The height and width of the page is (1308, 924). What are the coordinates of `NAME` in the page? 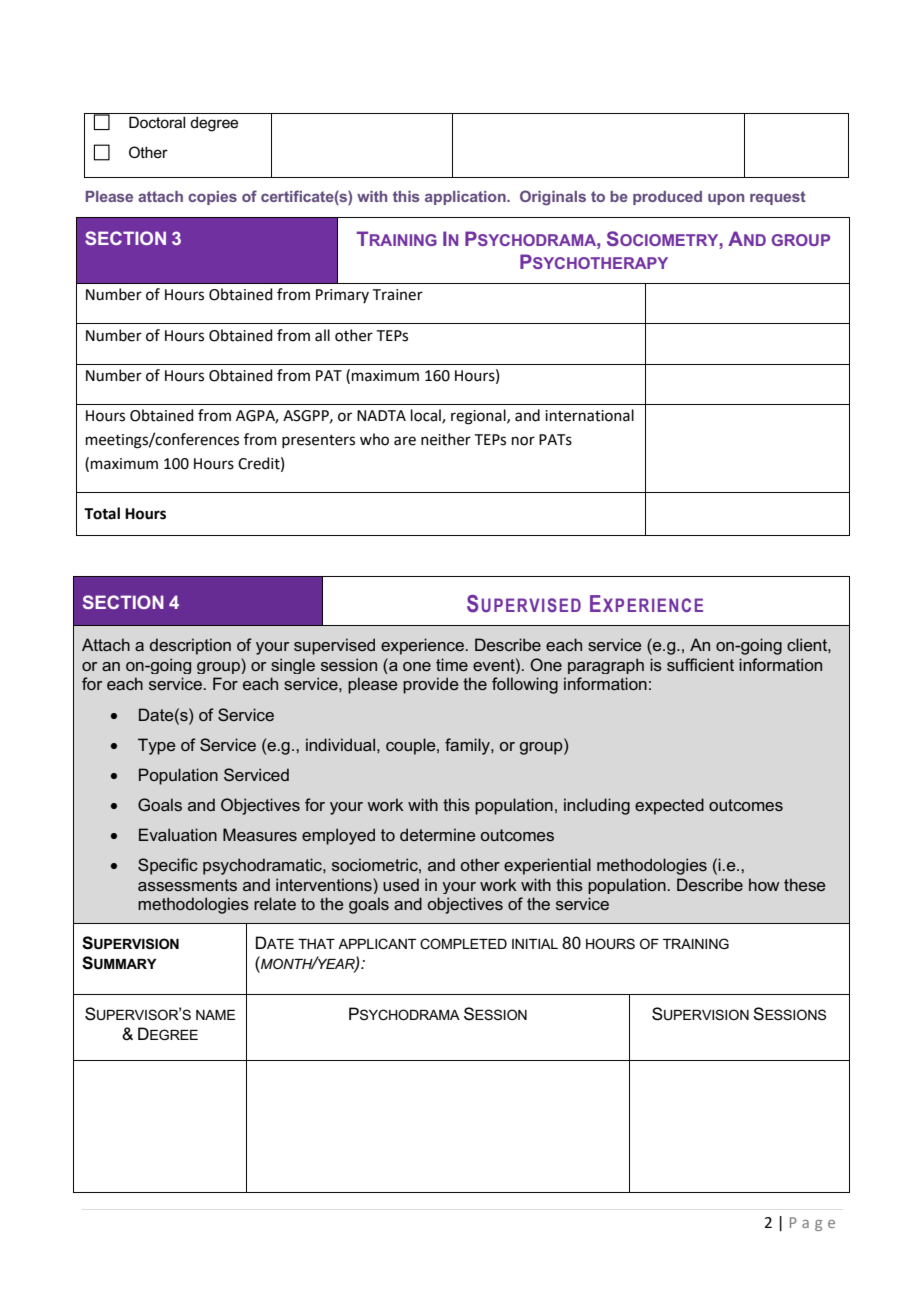 It's located at (215, 1015).
